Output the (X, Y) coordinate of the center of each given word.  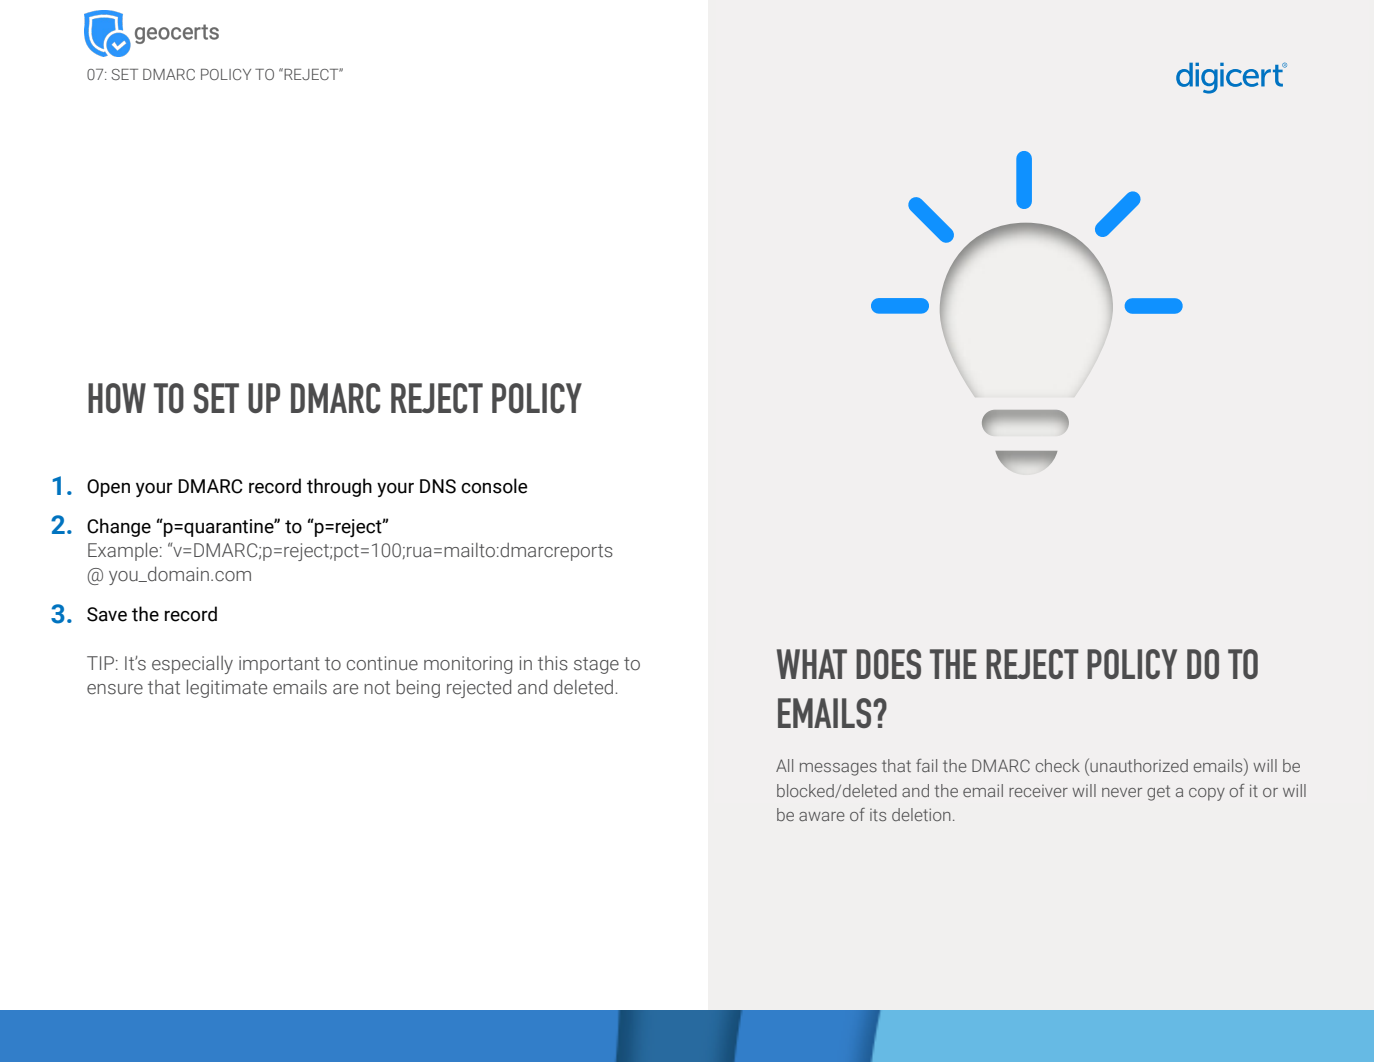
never (1122, 792)
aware (822, 816)
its (878, 815)
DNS (438, 486)
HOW (117, 398)
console (494, 486)
